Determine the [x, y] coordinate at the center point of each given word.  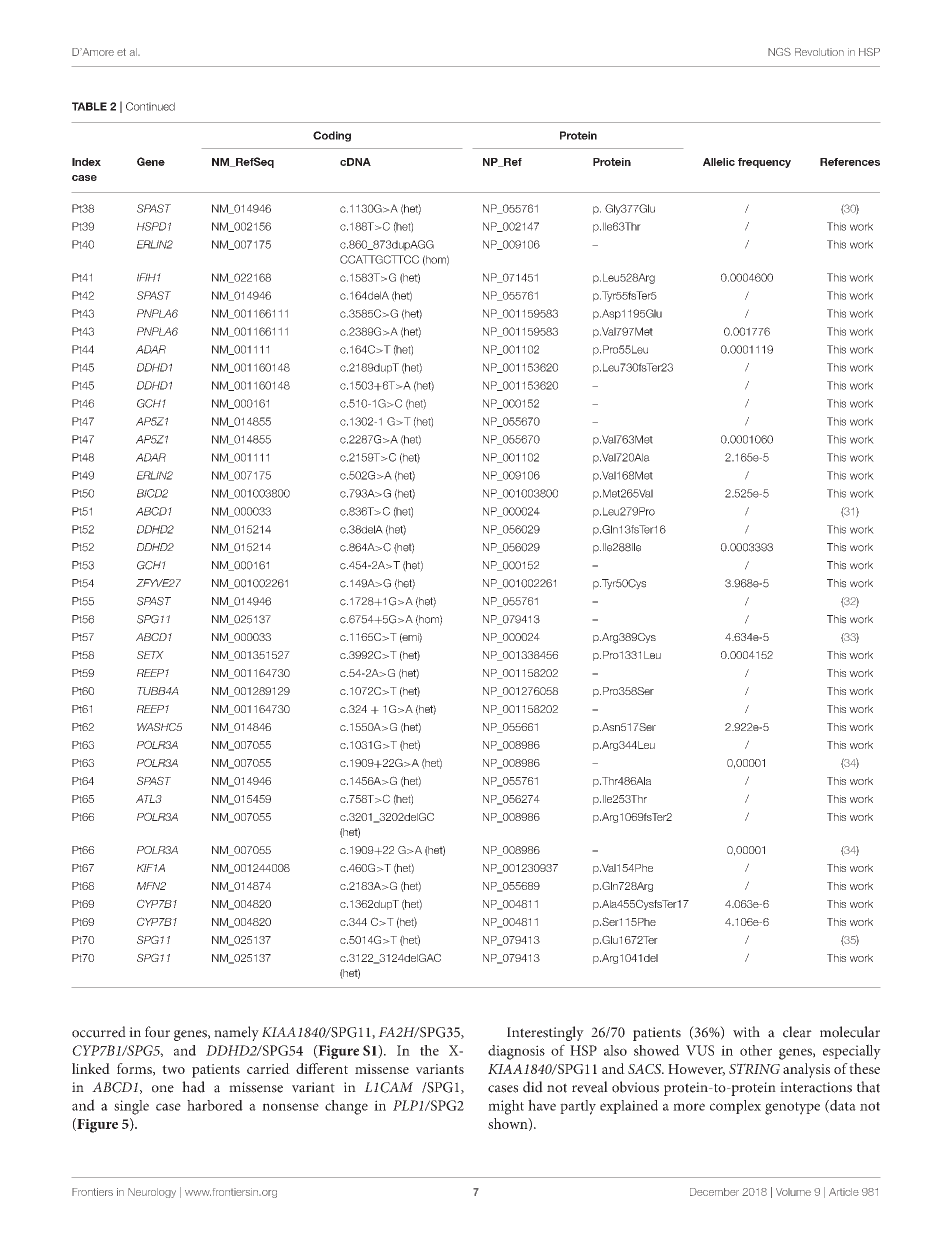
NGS [779, 52]
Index [86, 162]
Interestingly [545, 1033]
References [850, 162]
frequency [764, 163]
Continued [150, 106]
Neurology [152, 1193]
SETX [150, 655]
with [746, 1032]
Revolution [819, 52]
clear [797, 1032]
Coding [332, 136]
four [157, 1032]
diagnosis [516, 1052]
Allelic [719, 162]
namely [236, 1033]
